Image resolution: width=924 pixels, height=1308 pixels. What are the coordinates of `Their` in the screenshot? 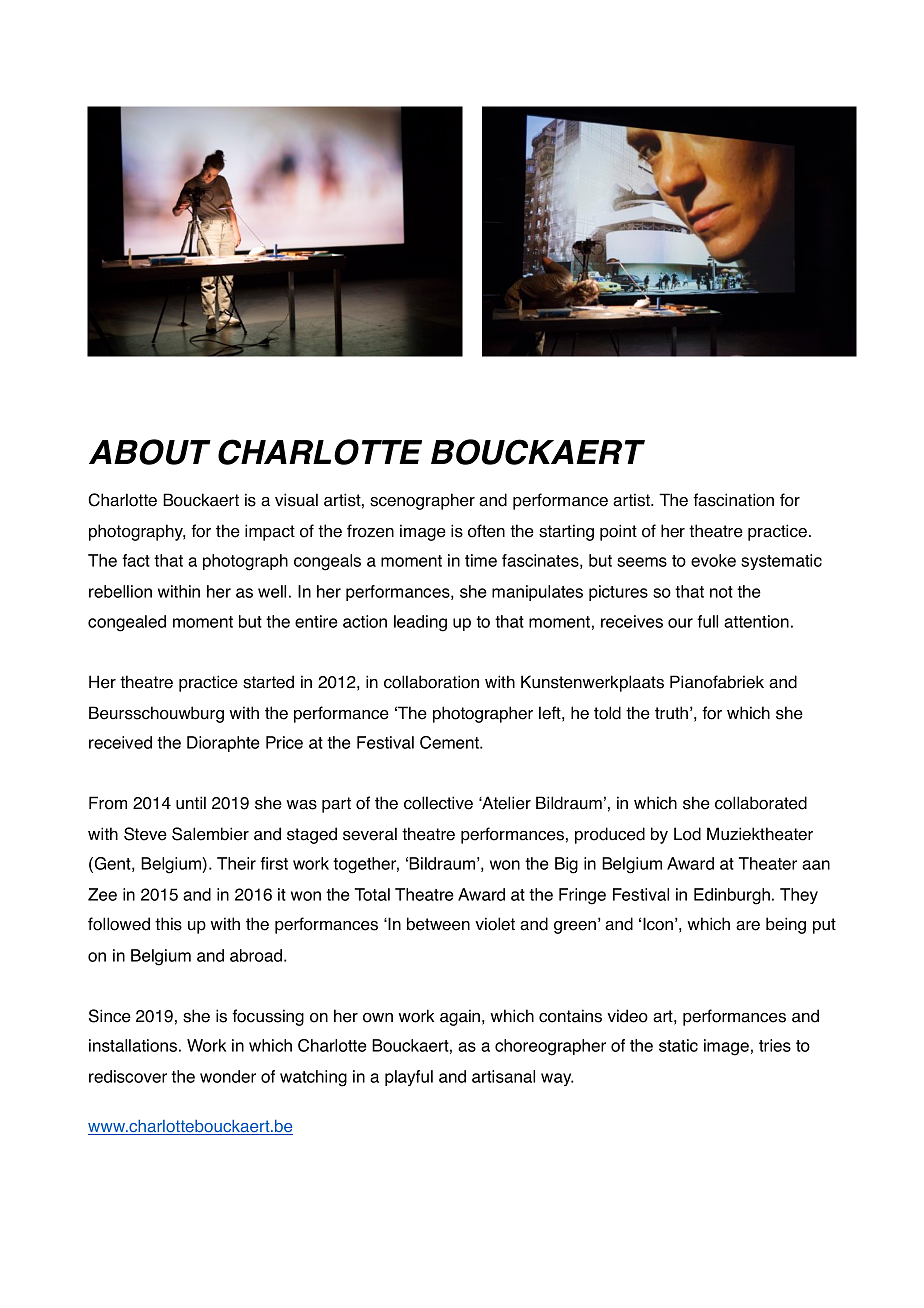 It's located at (236, 863).
